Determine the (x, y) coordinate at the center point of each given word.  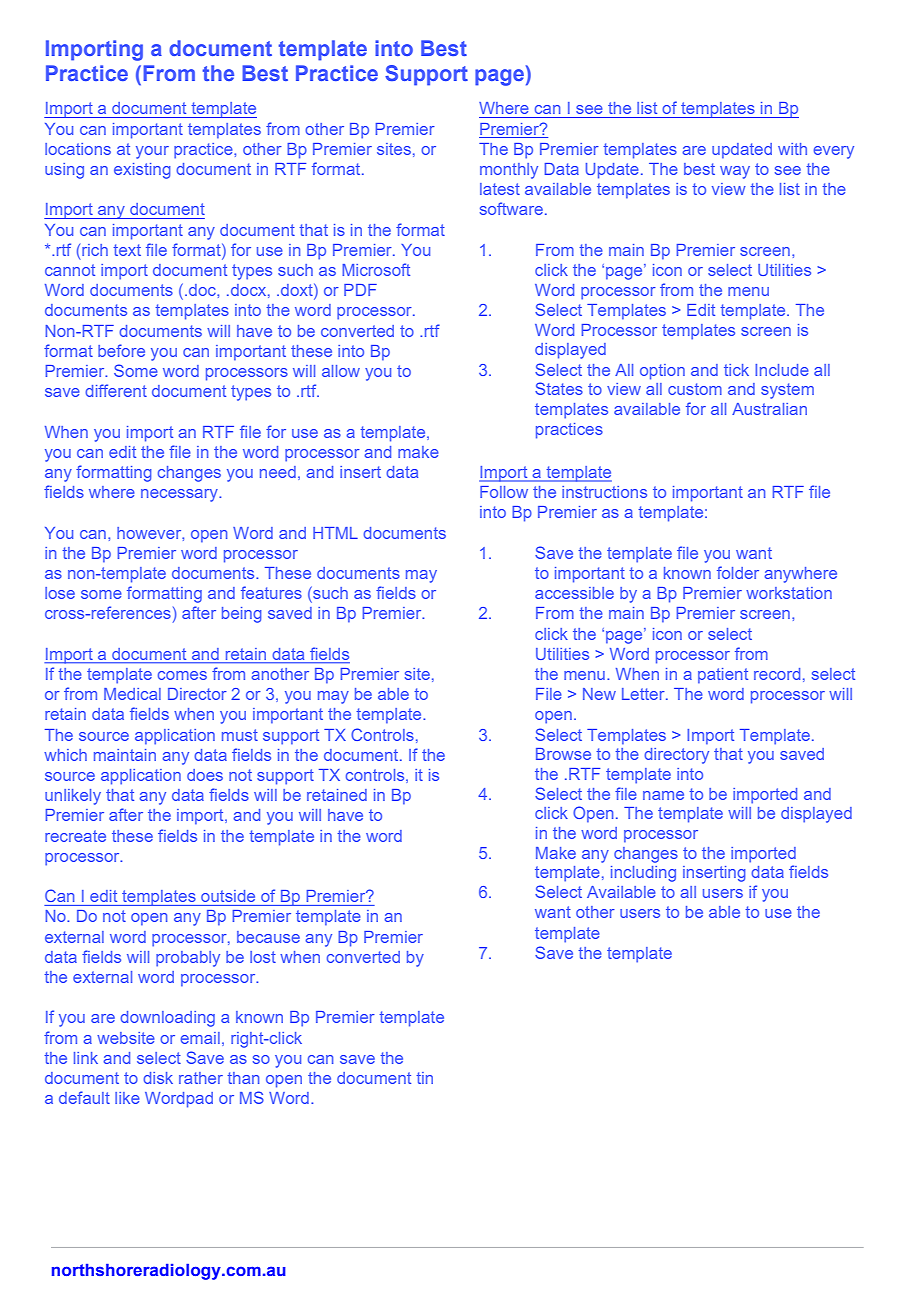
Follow (504, 492)
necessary (180, 495)
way (735, 172)
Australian (769, 409)
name (663, 795)
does (205, 775)
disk (158, 1078)
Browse (563, 754)
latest (500, 189)
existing (142, 171)
